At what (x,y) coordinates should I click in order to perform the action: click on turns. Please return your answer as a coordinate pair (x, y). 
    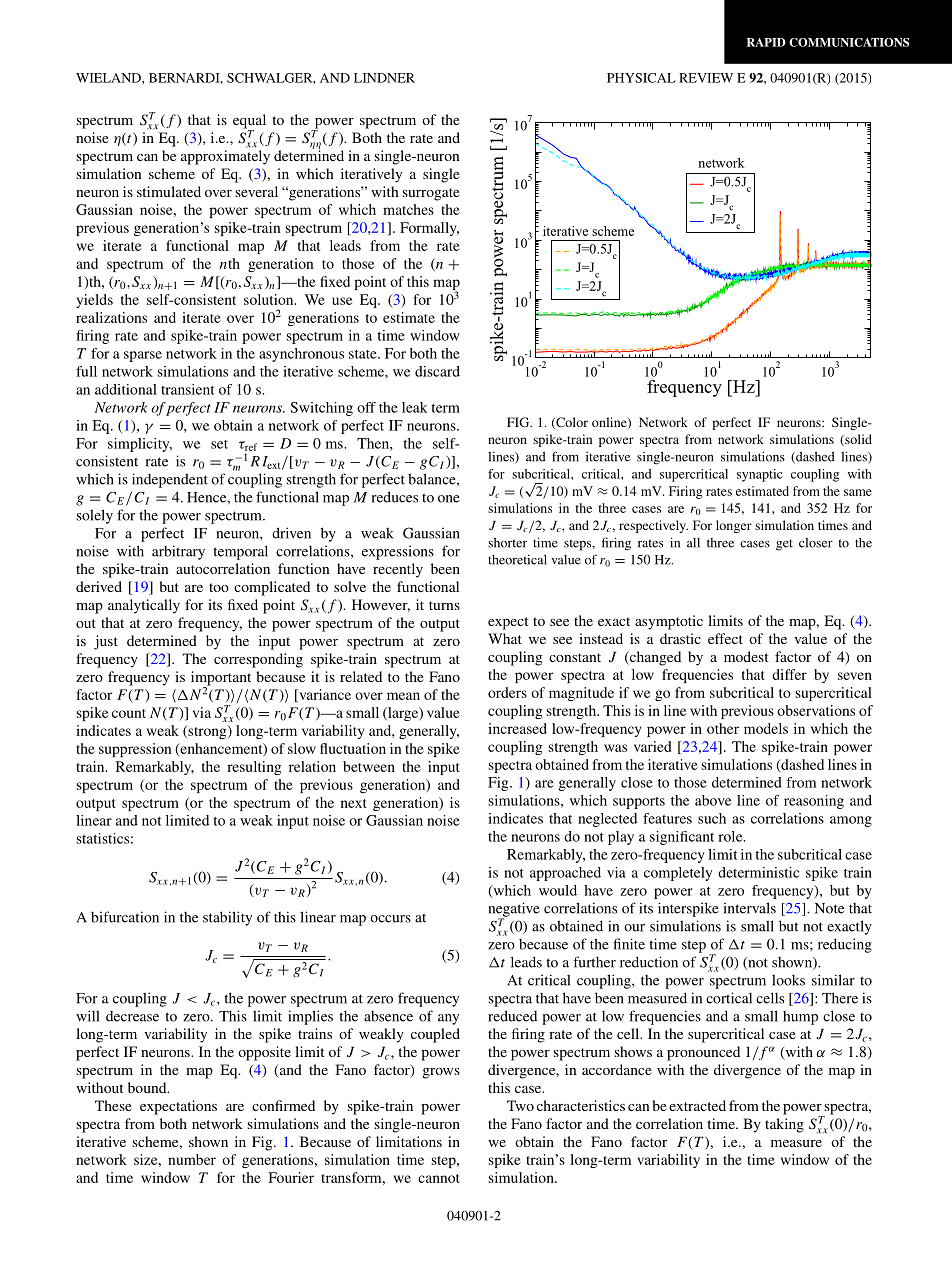
    Looking at the image, I should click on (444, 605).
